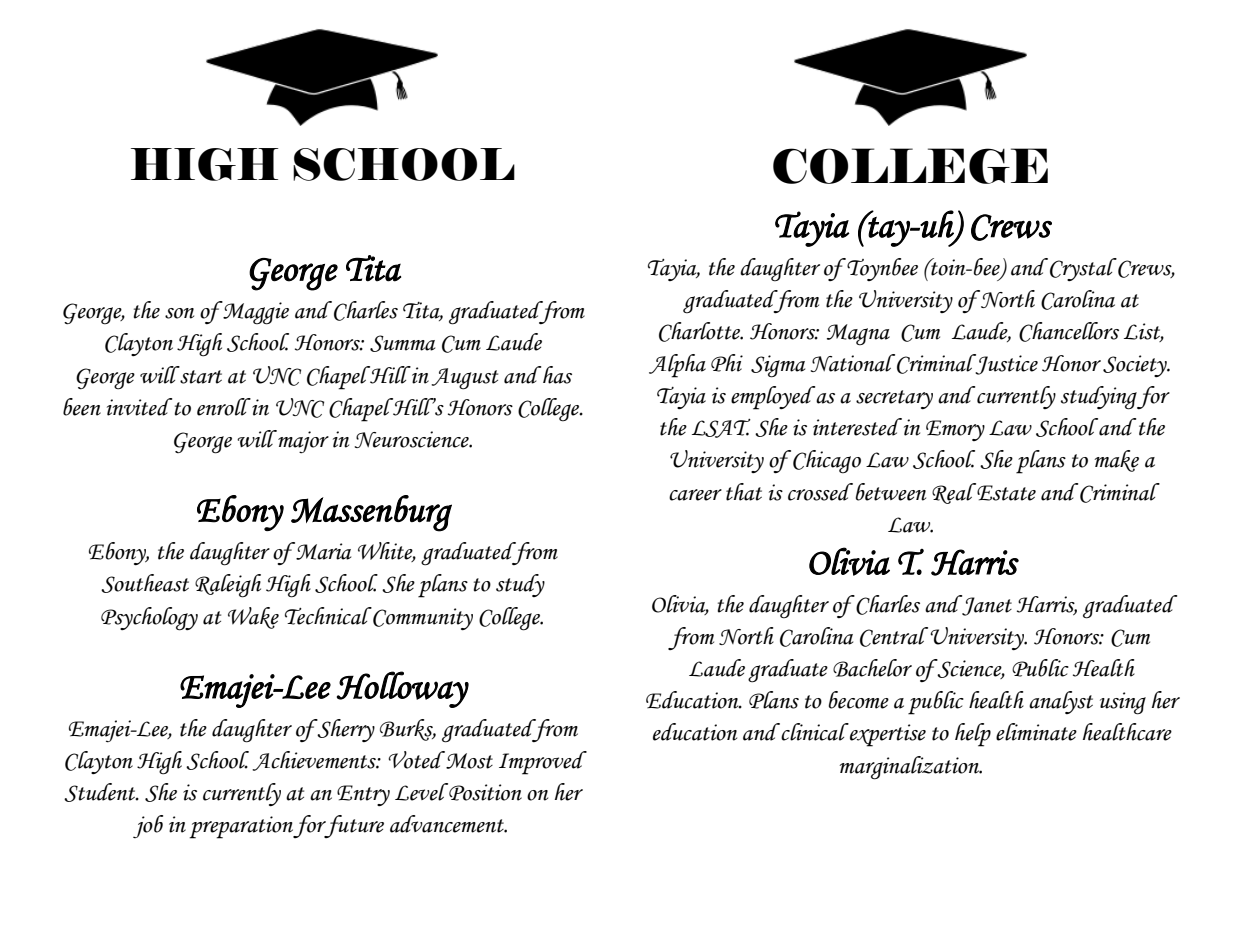 This screenshot has width=1233, height=952. I want to click on Position, so click(484, 792).
